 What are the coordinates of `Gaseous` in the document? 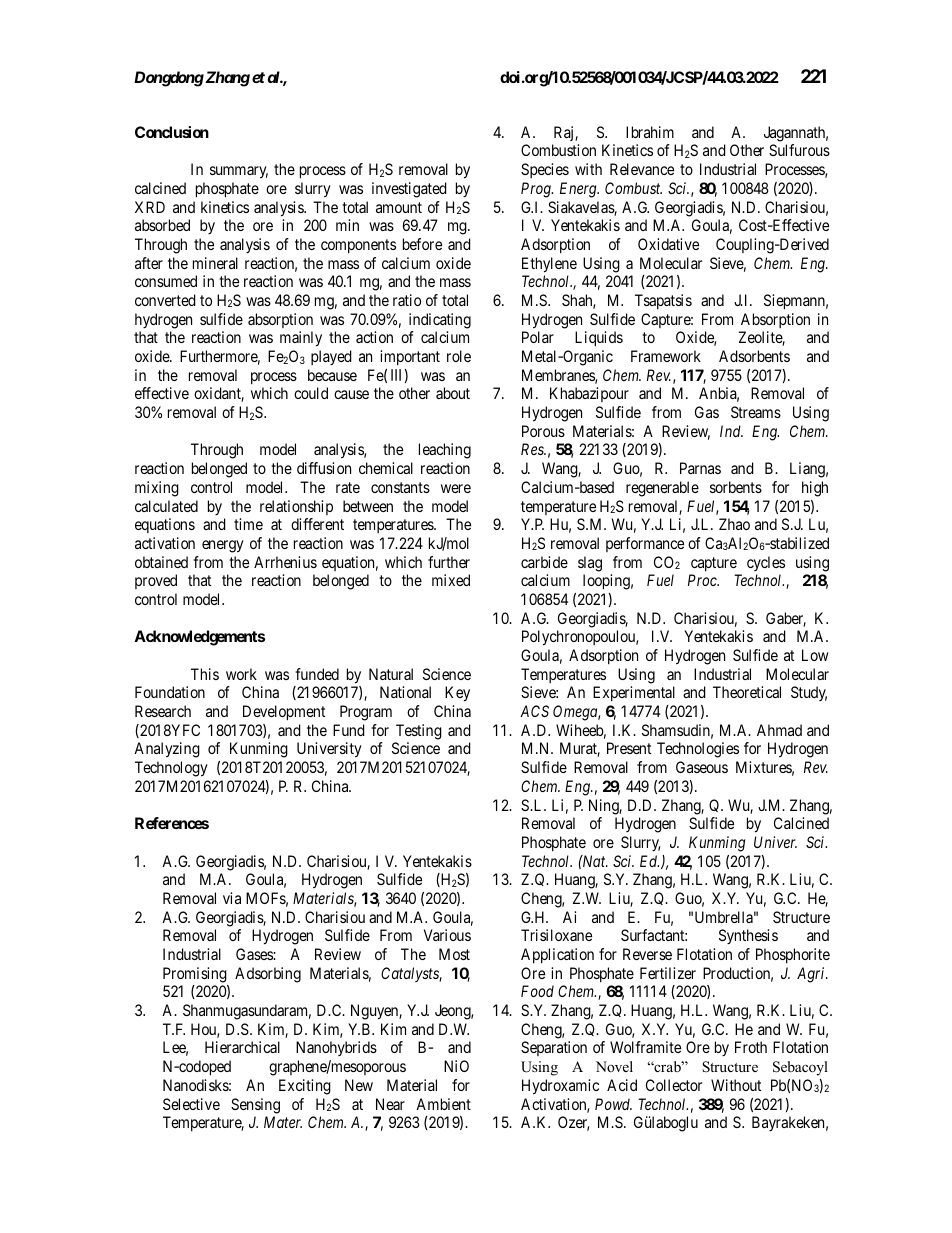 It's located at (702, 767).
